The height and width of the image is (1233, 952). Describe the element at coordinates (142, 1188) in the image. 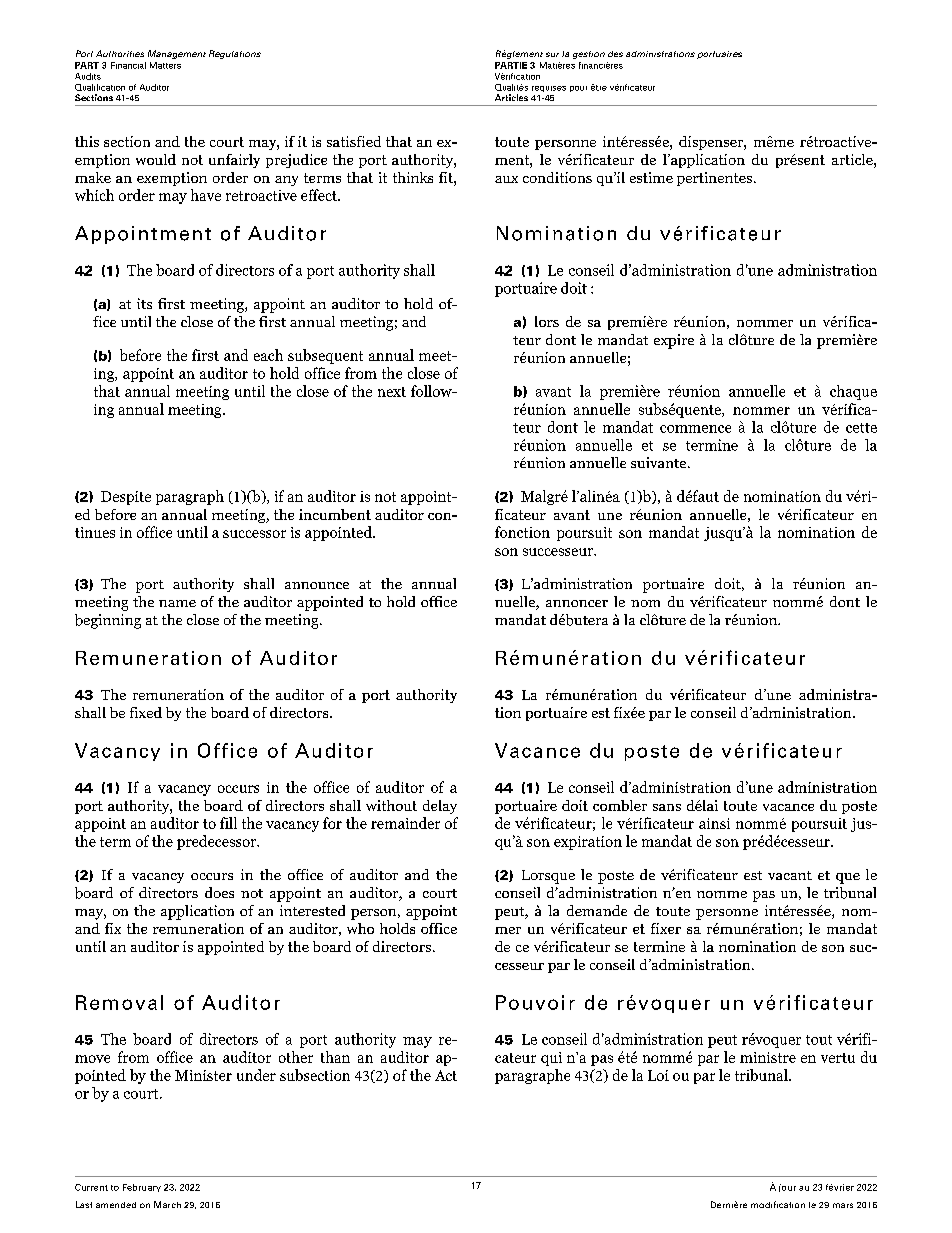

I see `February` at that location.
